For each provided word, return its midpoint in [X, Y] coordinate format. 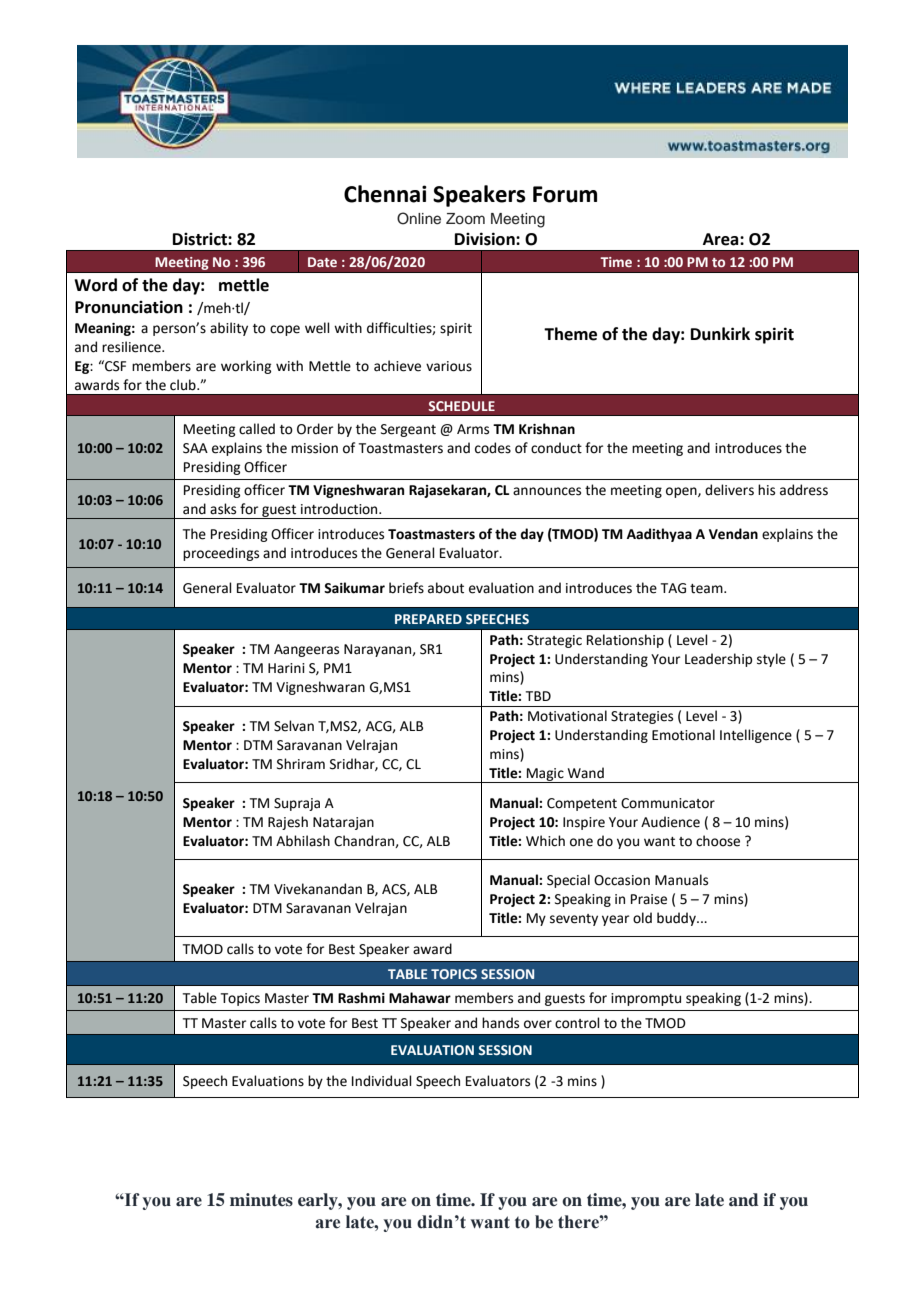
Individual [382, 1081]
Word [95, 285]
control [577, 1023]
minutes [261, 1200]
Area [722, 239]
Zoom [465, 218]
